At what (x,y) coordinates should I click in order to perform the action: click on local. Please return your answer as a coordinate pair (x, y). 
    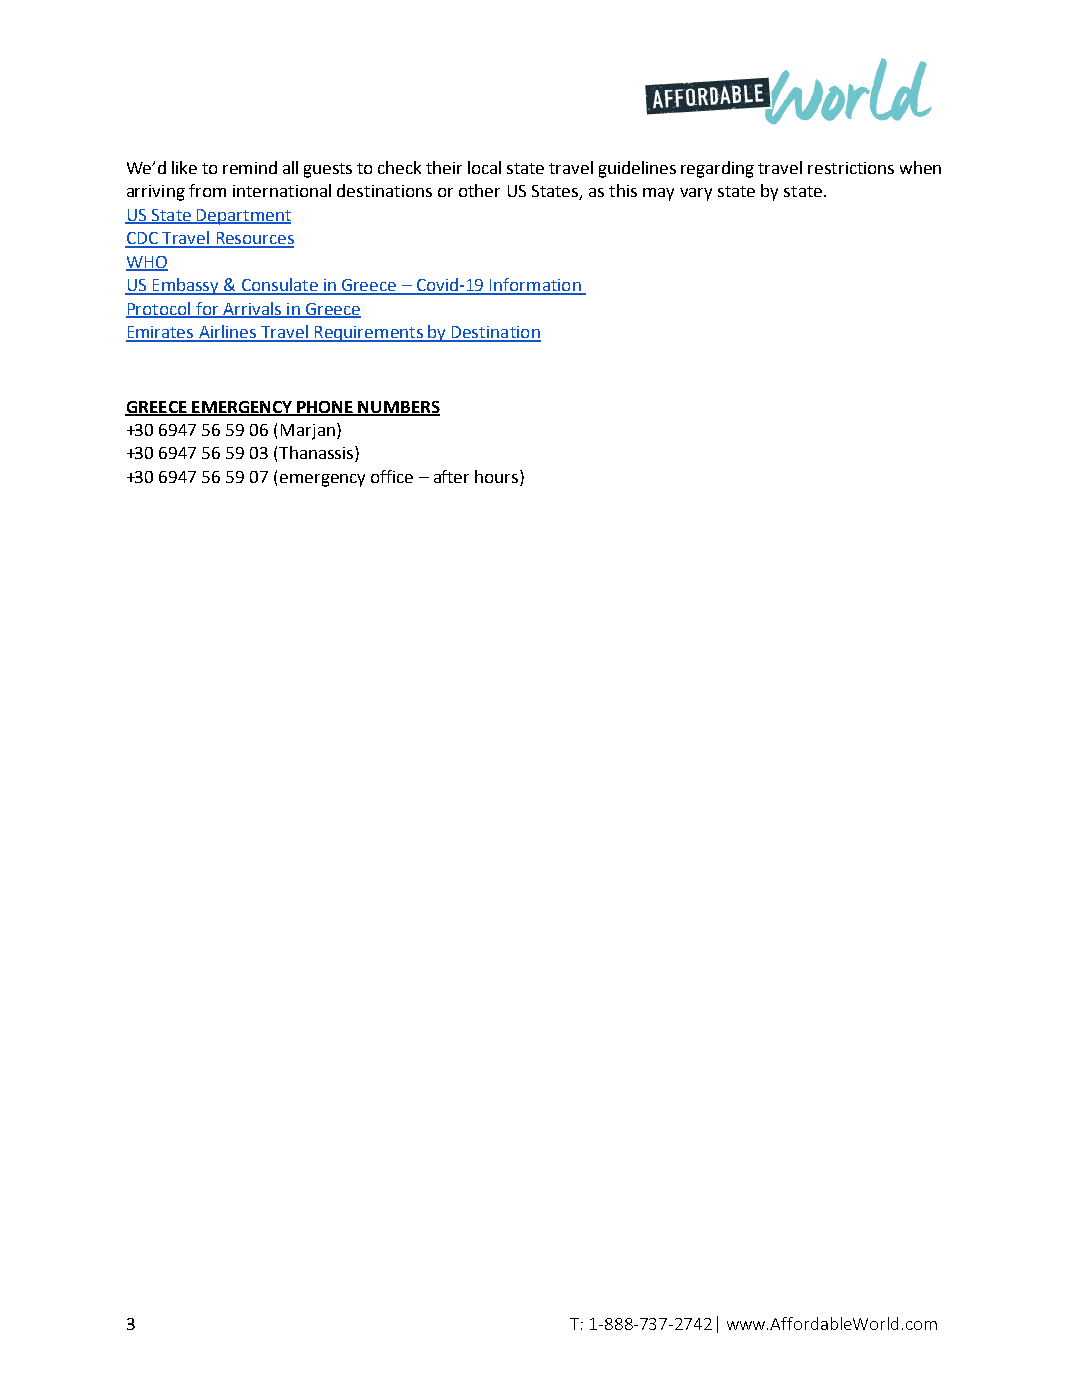
    Looking at the image, I should click on (484, 167).
